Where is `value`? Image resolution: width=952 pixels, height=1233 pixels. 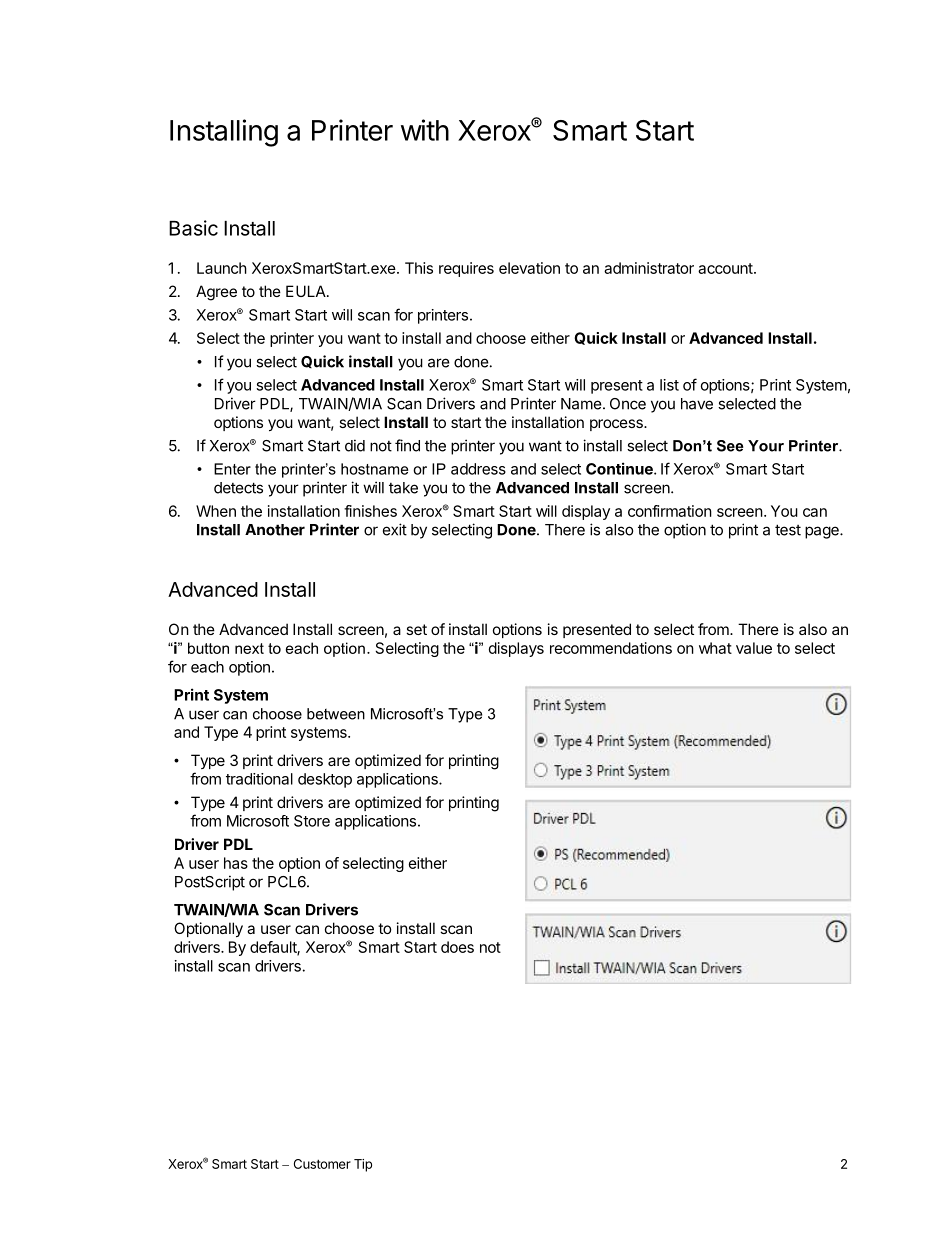
value is located at coordinates (754, 648).
